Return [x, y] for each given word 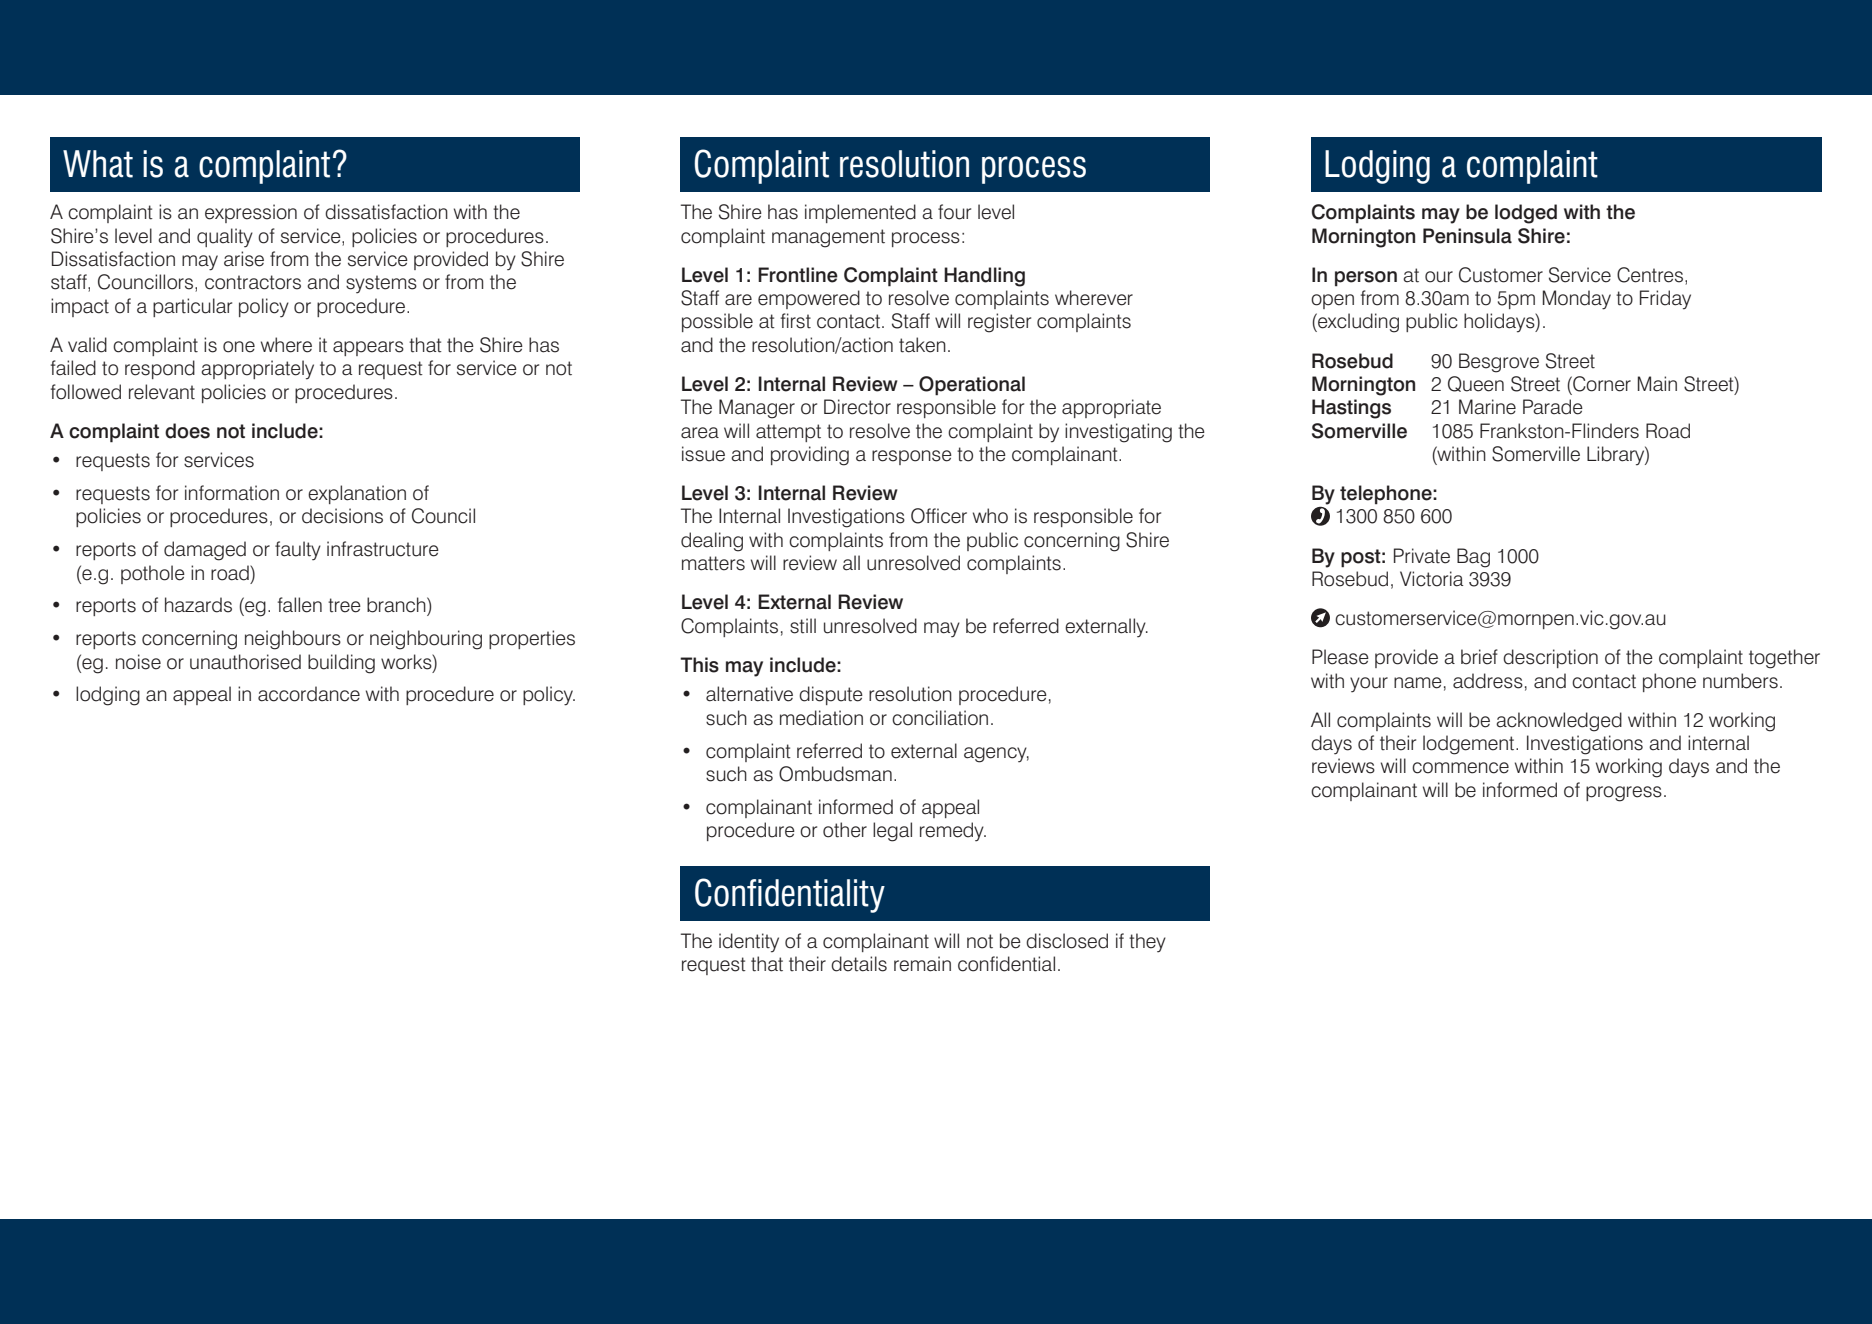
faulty [298, 551]
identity [749, 943]
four [954, 212]
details [859, 964]
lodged [1526, 214]
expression [251, 213]
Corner [1601, 384]
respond [160, 369]
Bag [1473, 558]
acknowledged [1559, 722]
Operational [972, 386]
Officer [939, 516]
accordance [309, 694]
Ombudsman [835, 774]
